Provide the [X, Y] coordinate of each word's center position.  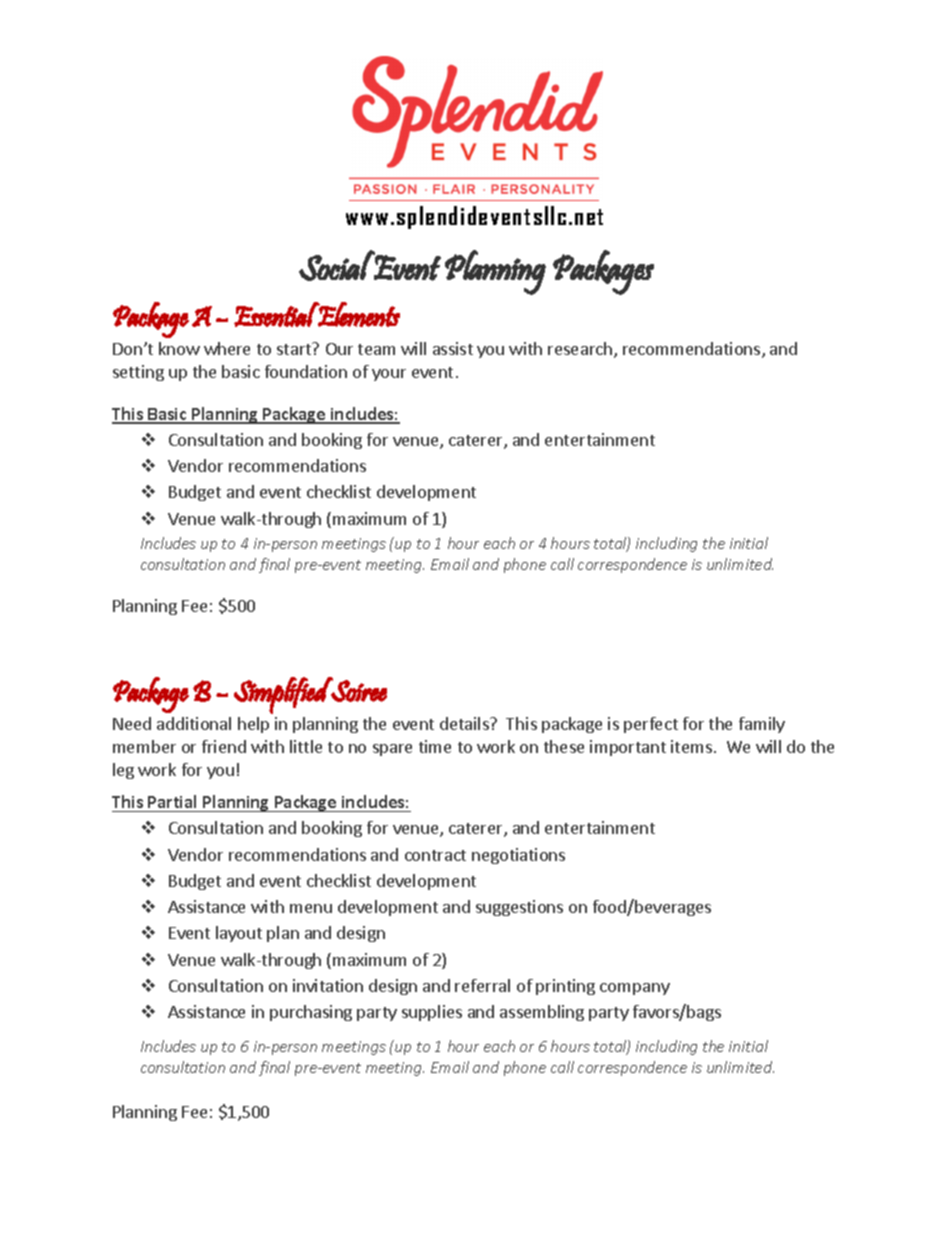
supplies [432, 1013]
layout [239, 934]
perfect [651, 725]
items [691, 746]
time [435, 746]
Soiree [358, 690]
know [179, 348]
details [465, 723]
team [376, 349]
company [635, 989]
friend [224, 746]
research [580, 348]
